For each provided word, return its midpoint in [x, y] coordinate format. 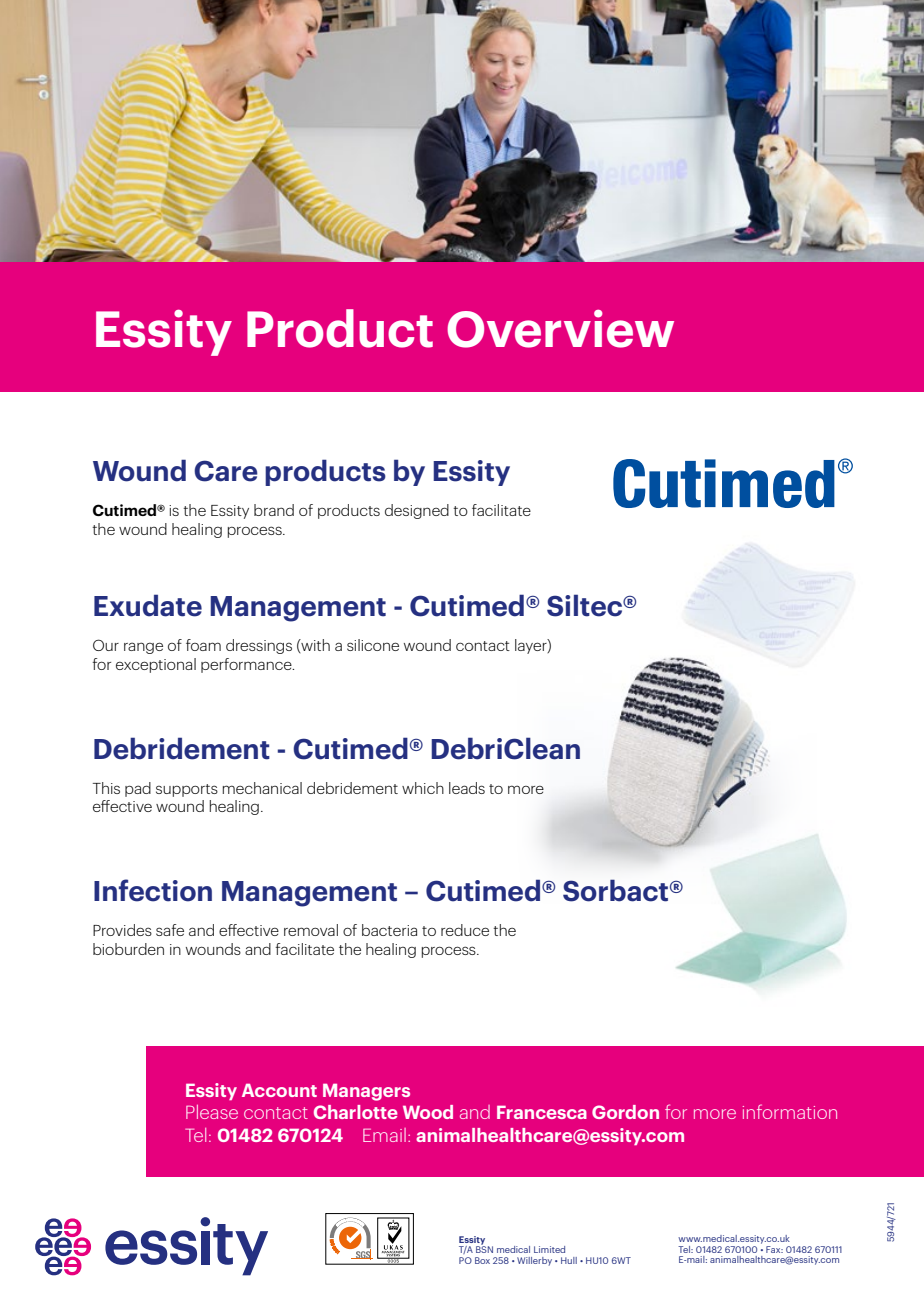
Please [212, 1112]
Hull [569, 1260]
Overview [560, 329]
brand [274, 510]
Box [482, 1260]
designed [417, 511]
